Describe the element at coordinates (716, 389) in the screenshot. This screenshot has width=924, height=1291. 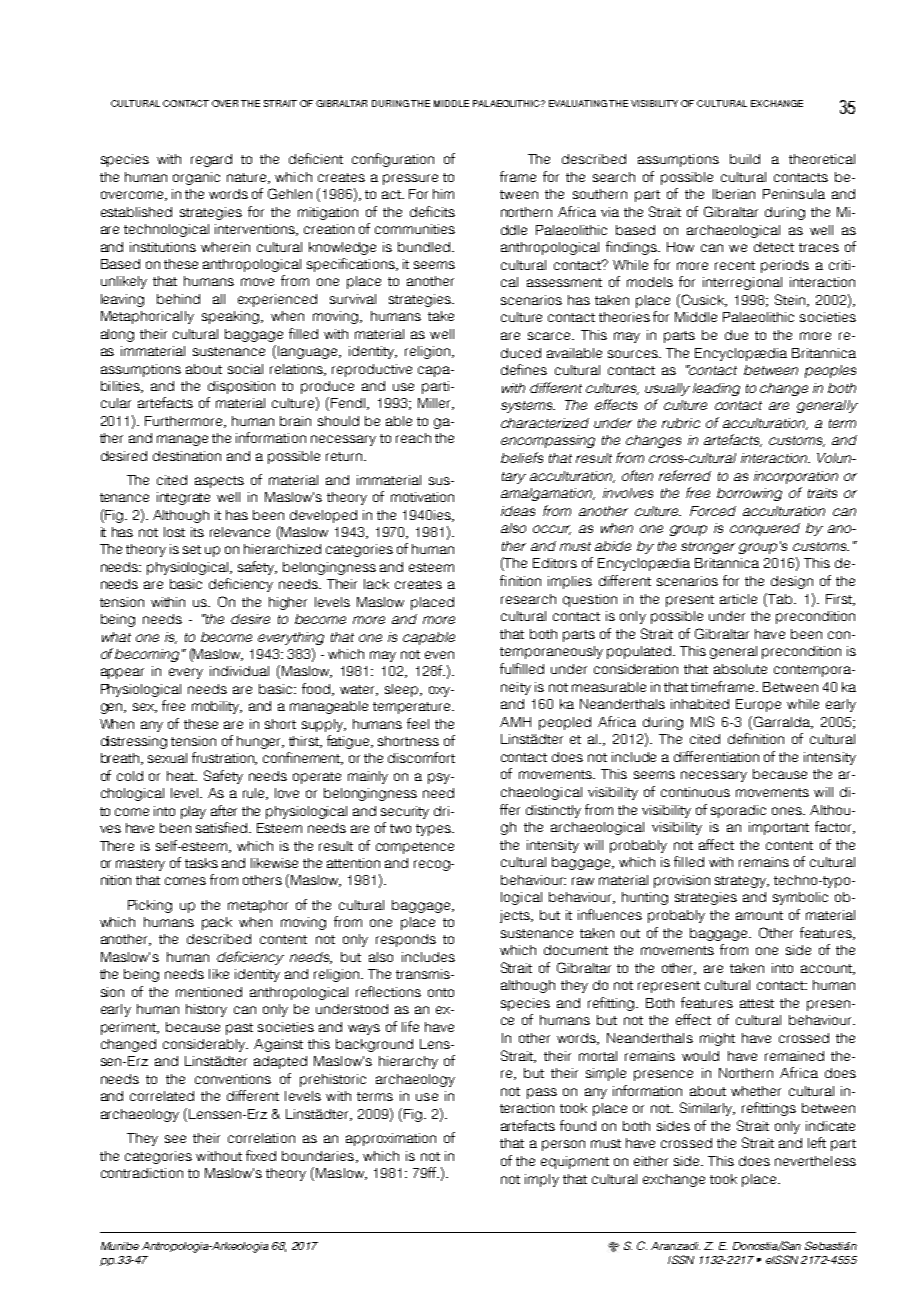
I see `leading` at that location.
